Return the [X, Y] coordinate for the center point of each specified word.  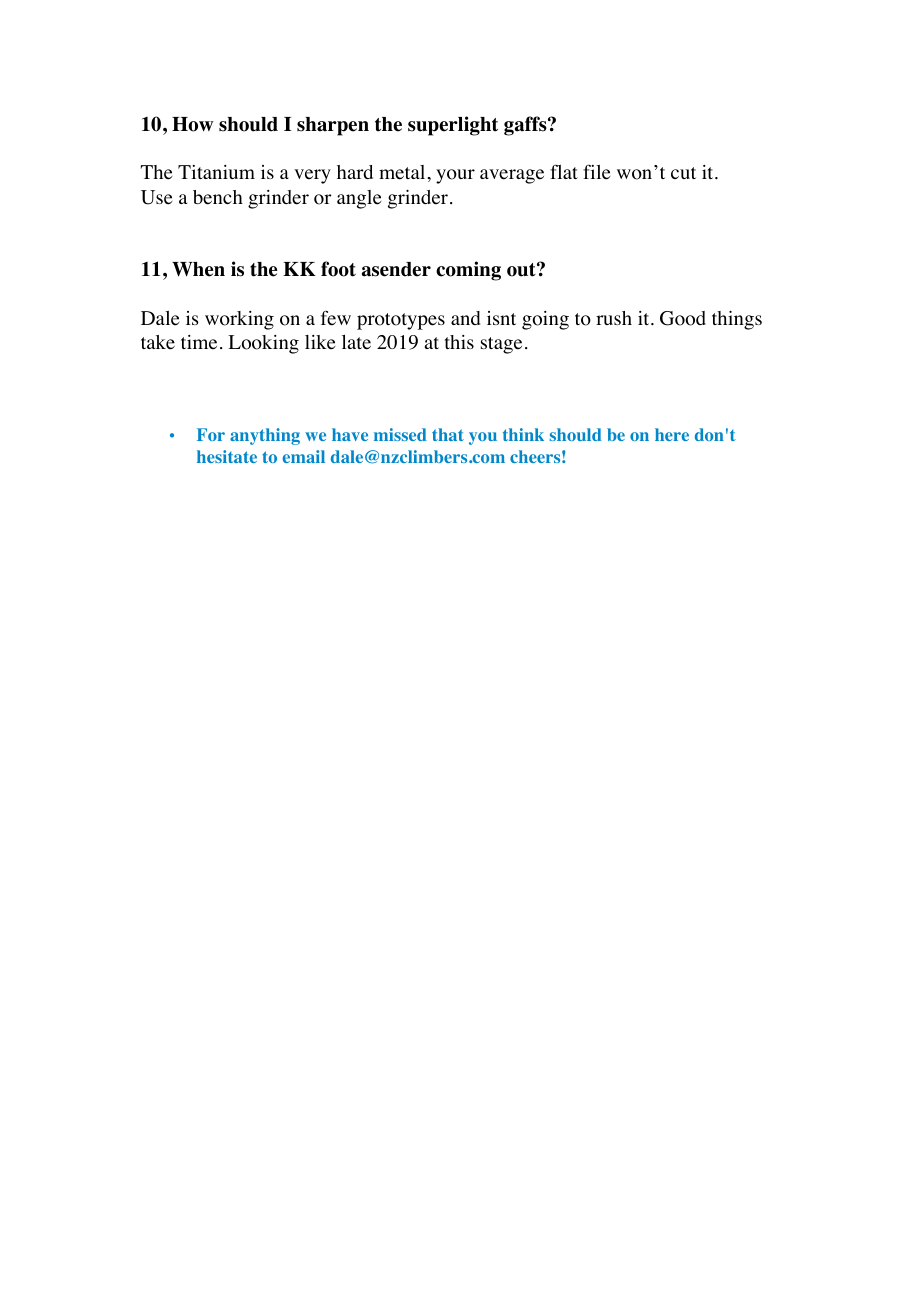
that [448, 434]
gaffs [526, 126]
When [198, 269]
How [193, 124]
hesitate [227, 456]
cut [683, 173]
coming [468, 271]
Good [683, 318]
